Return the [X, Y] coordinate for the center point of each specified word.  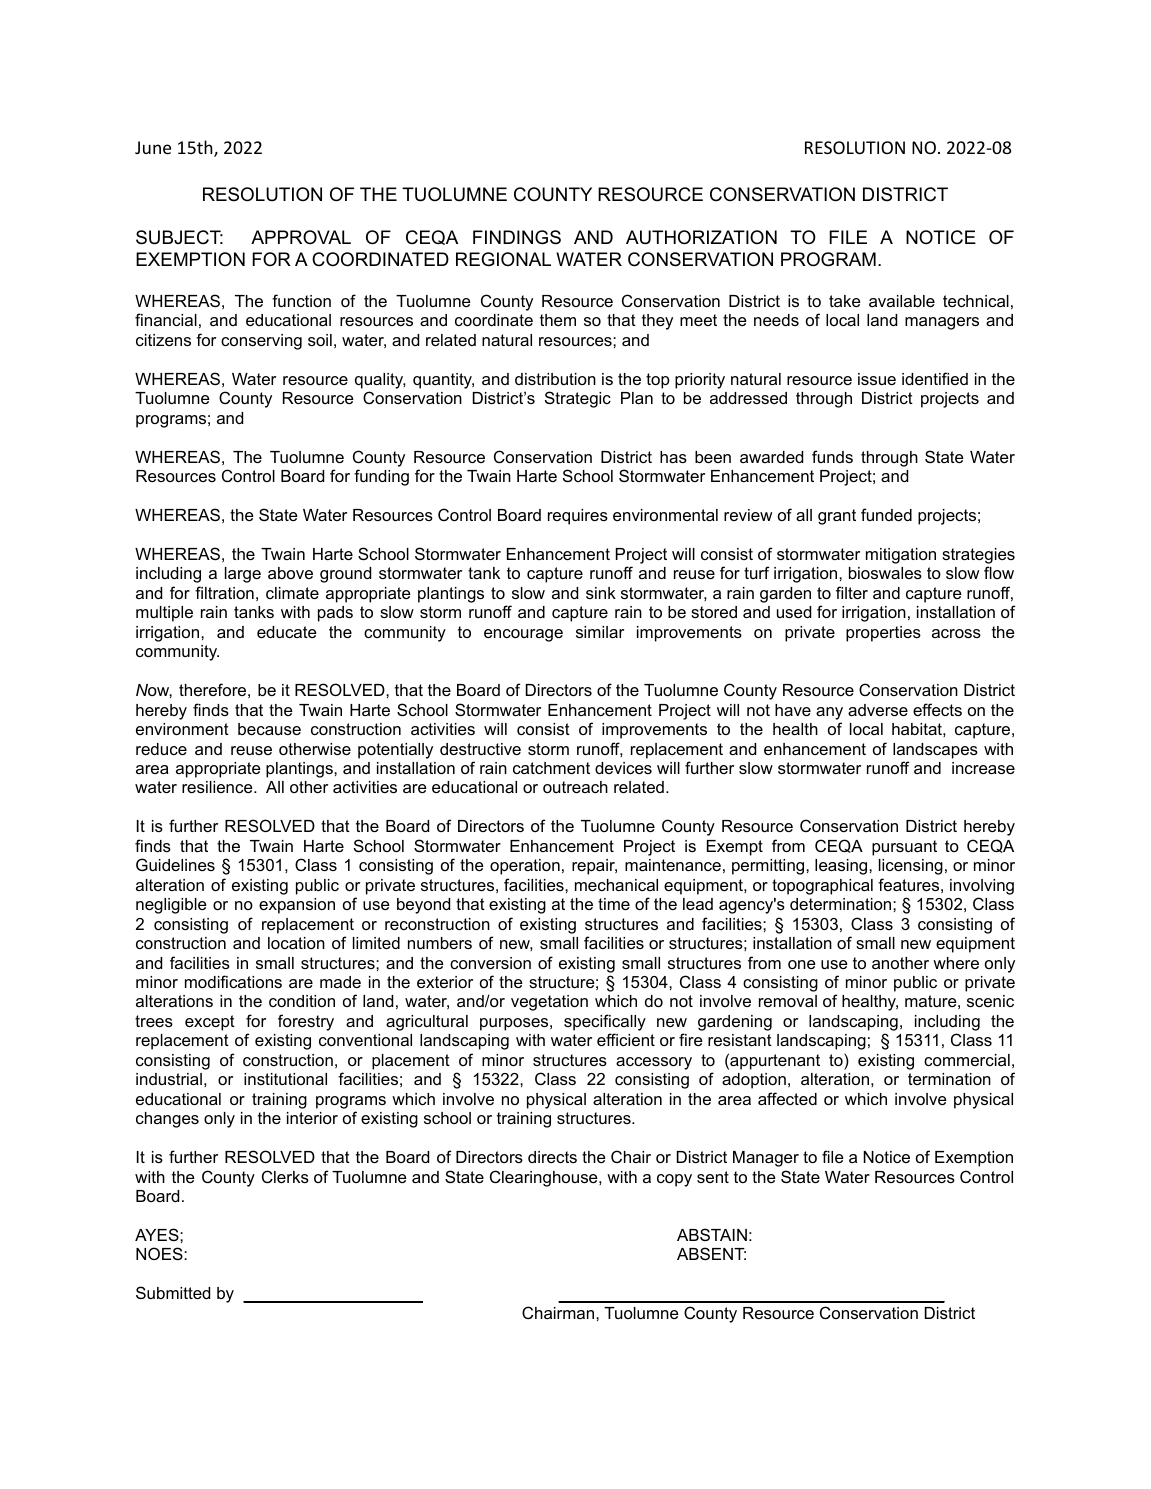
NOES [160, 1253]
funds [832, 456]
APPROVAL [301, 237]
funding [381, 477]
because [269, 729]
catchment [551, 768]
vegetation [549, 1003]
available [902, 301]
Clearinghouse [545, 1178]
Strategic [578, 399]
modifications [233, 981]
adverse [878, 710]
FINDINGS [517, 237]
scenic [990, 1001]
